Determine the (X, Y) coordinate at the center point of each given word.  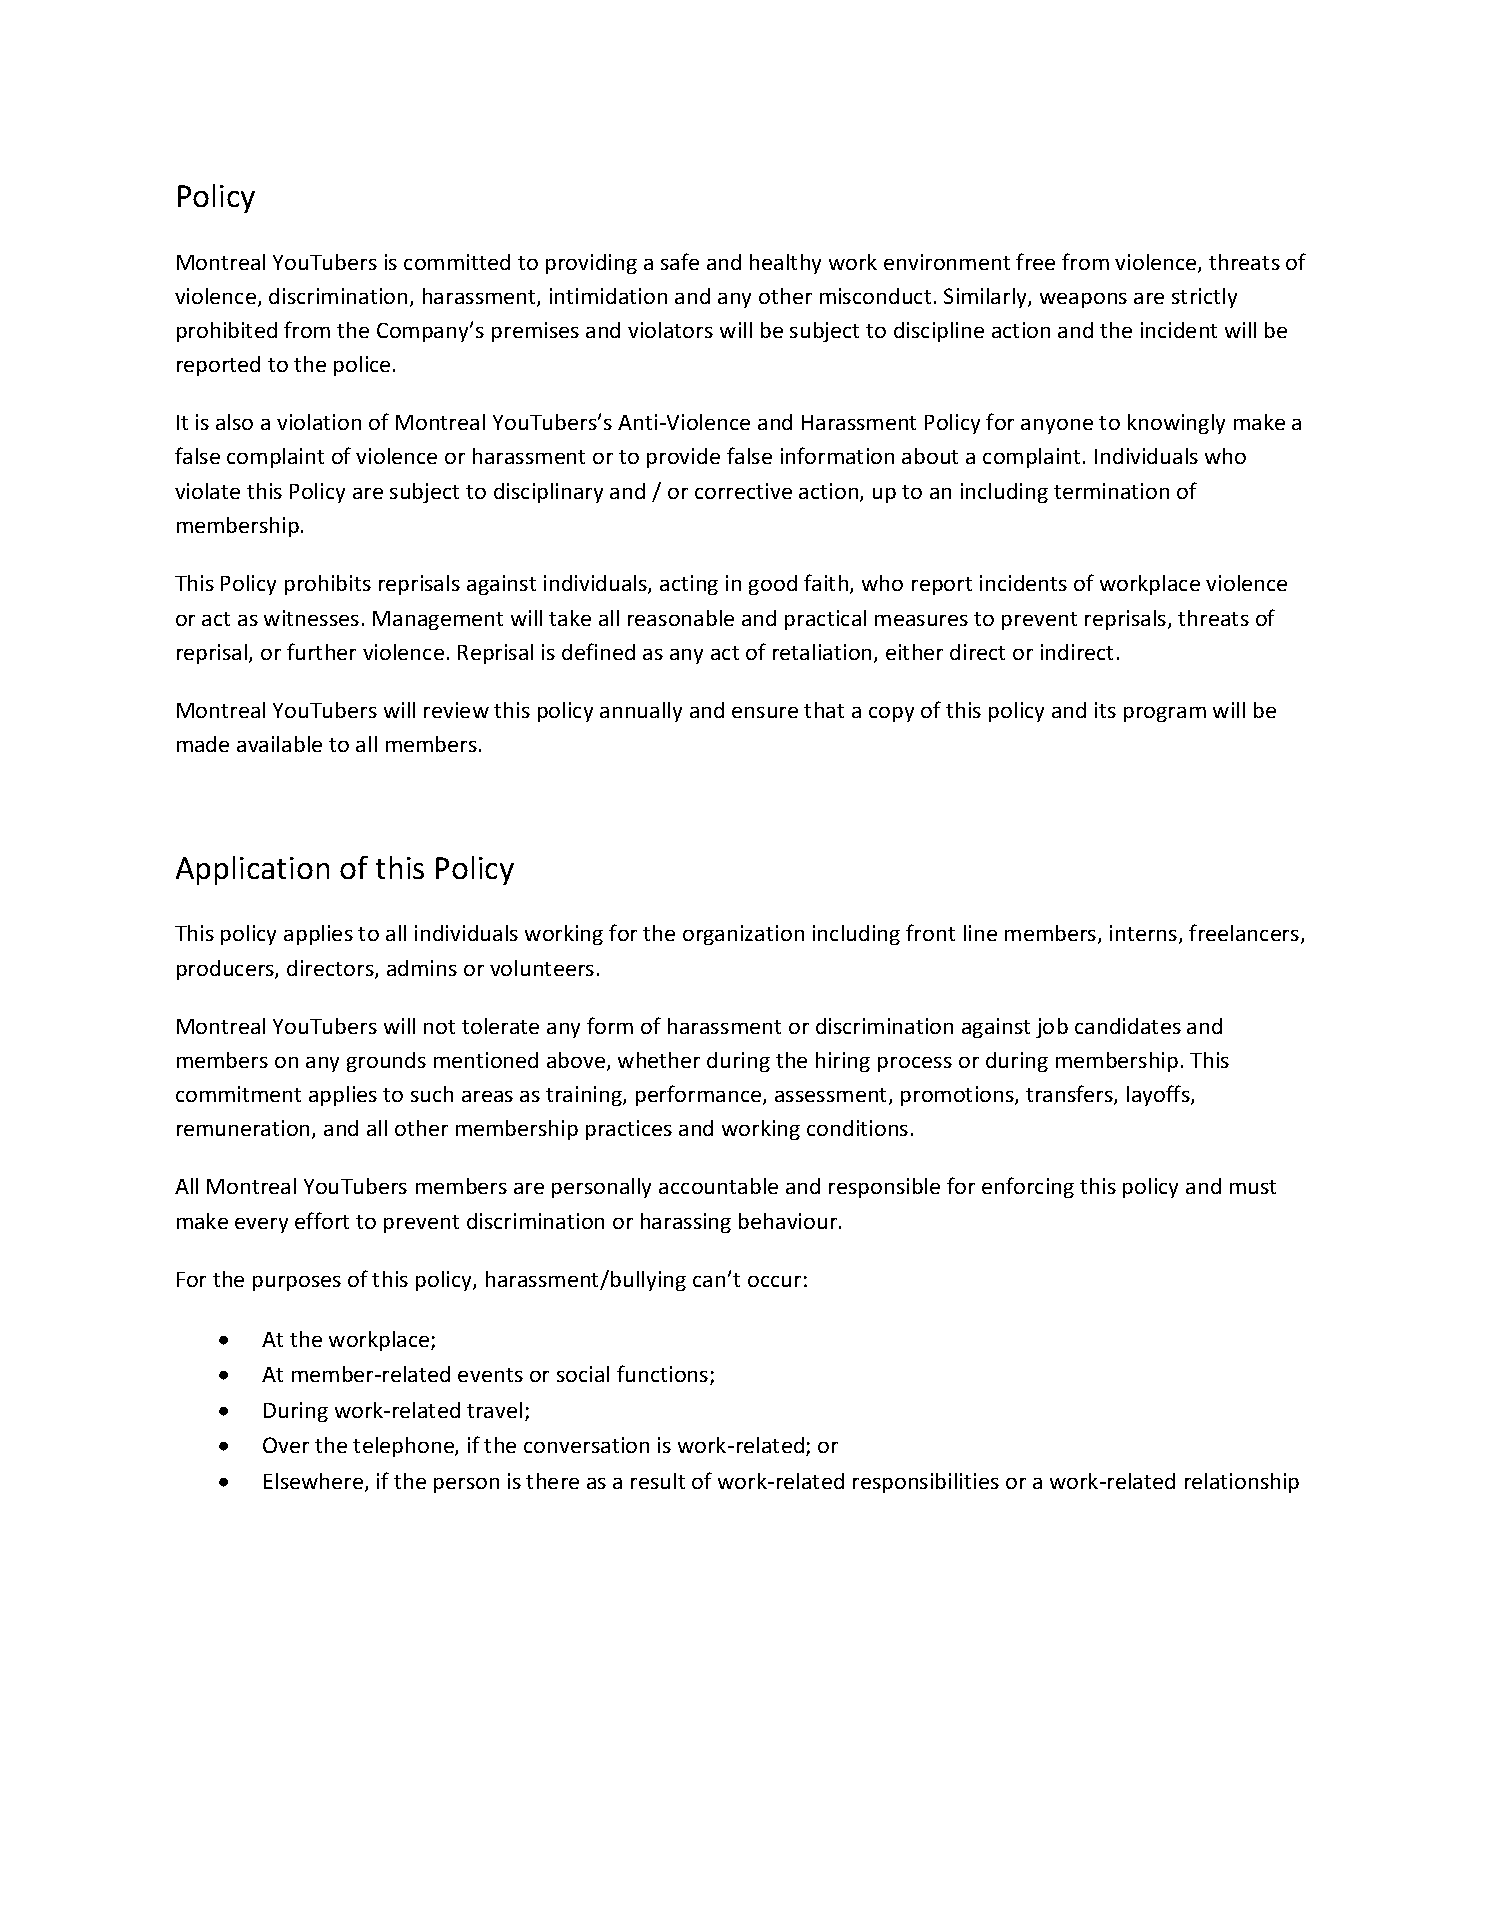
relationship (1242, 1483)
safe (680, 261)
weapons (1083, 300)
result (658, 1481)
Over (286, 1445)
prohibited (227, 332)
